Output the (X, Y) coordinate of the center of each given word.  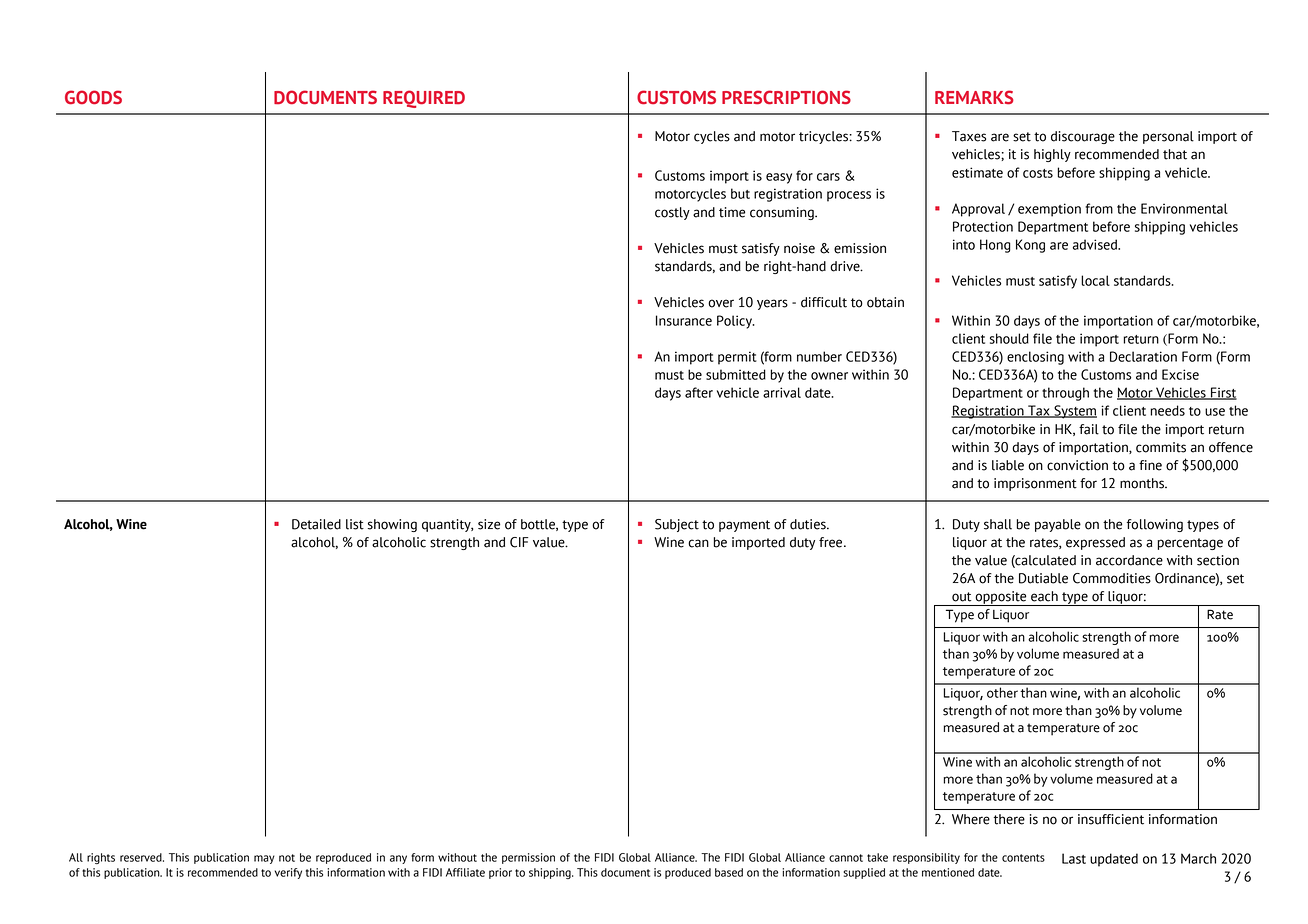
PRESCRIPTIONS (786, 97)
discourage (1083, 137)
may (264, 859)
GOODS (93, 97)
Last (1074, 858)
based (729, 872)
